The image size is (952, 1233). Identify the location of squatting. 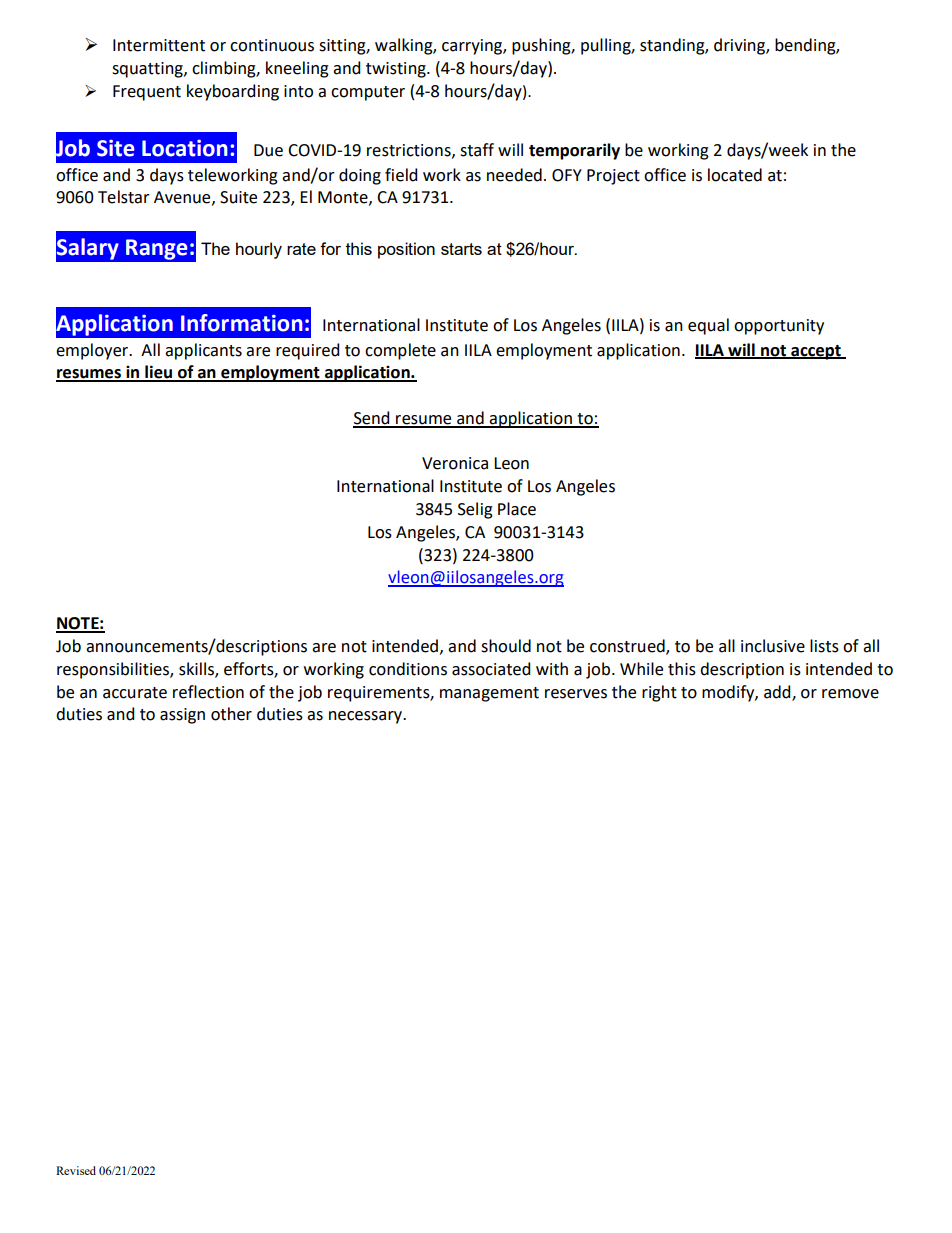
(148, 70).
